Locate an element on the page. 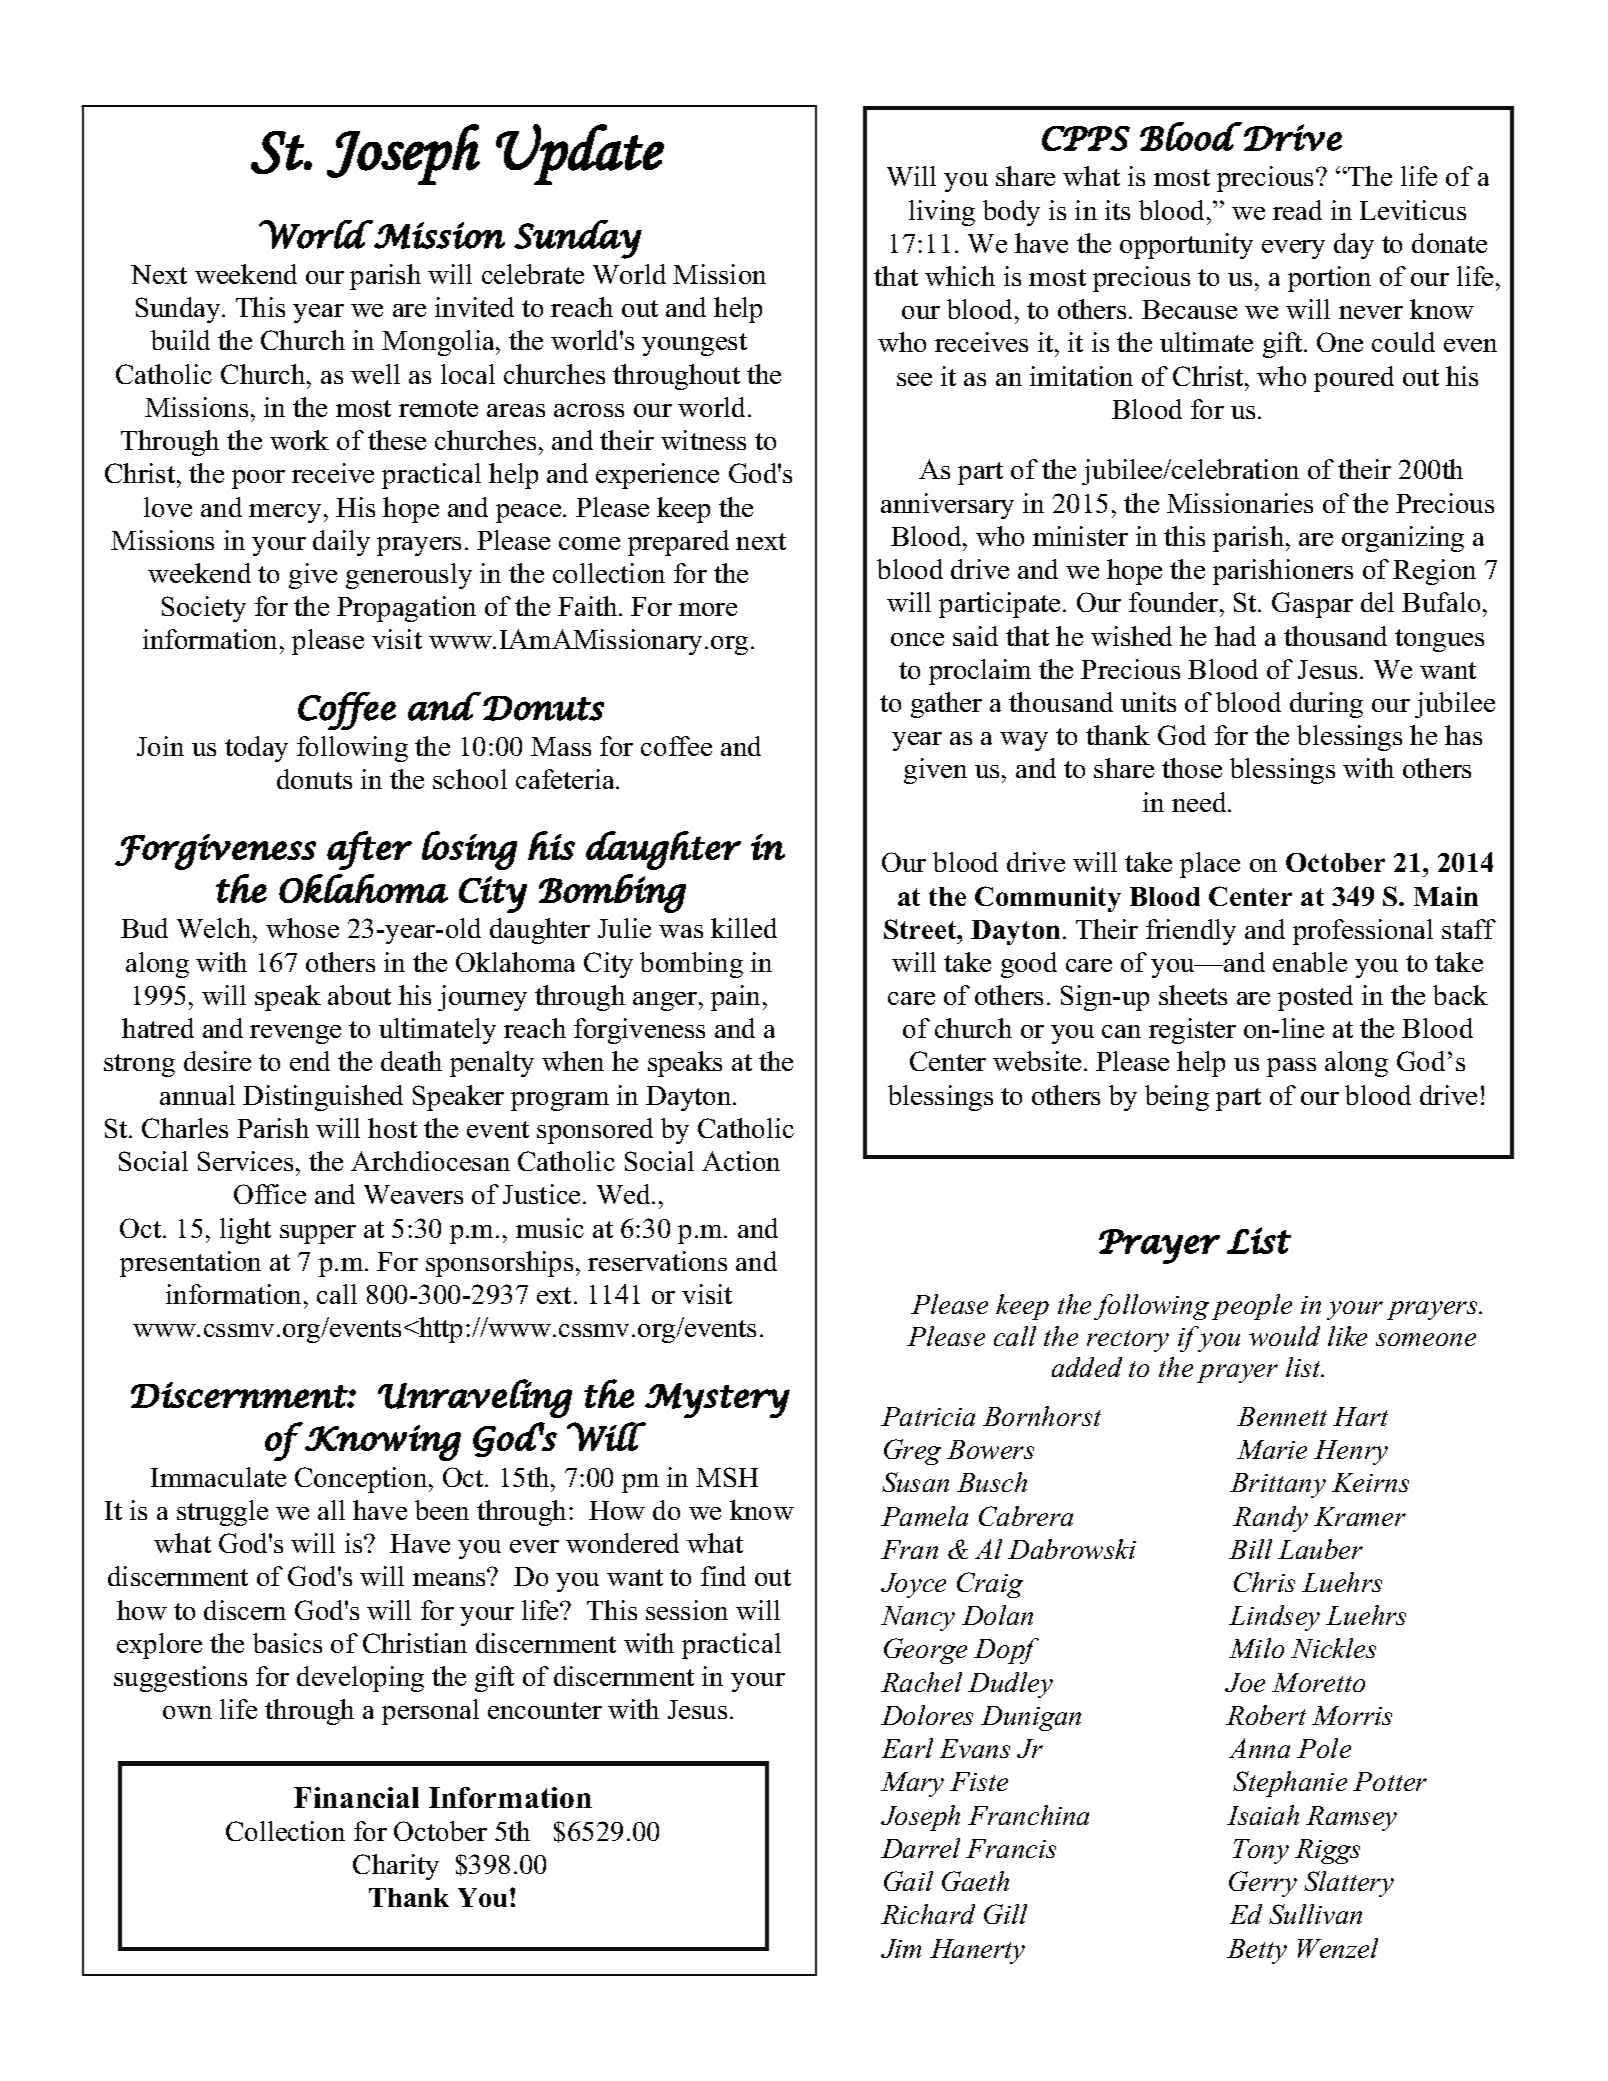 This document has width=1608, height=2081. build is located at coordinates (180, 340).
